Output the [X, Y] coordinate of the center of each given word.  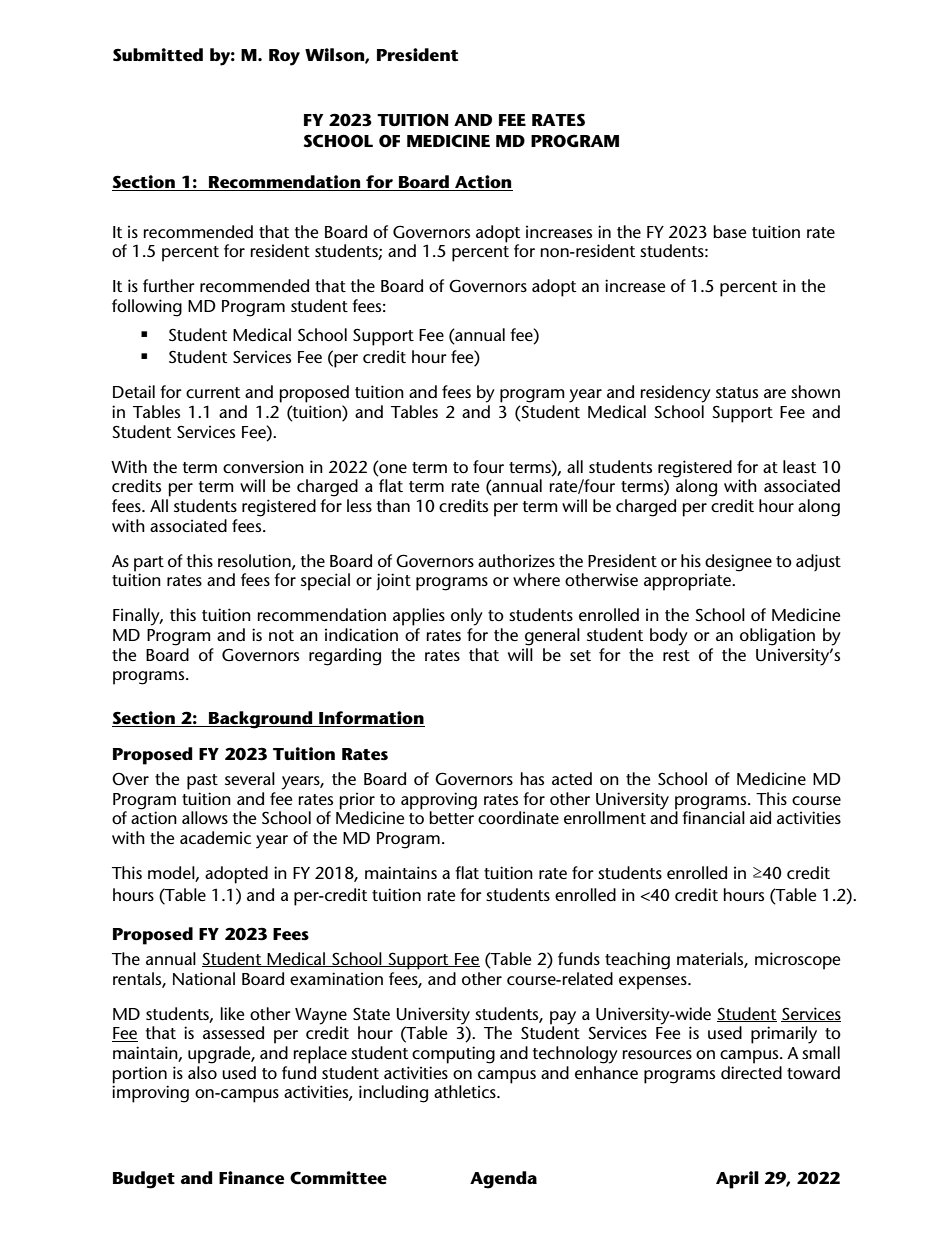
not [281, 635]
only [467, 617]
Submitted [158, 55]
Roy [284, 57]
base [729, 231]
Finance [251, 1178]
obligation [777, 637]
